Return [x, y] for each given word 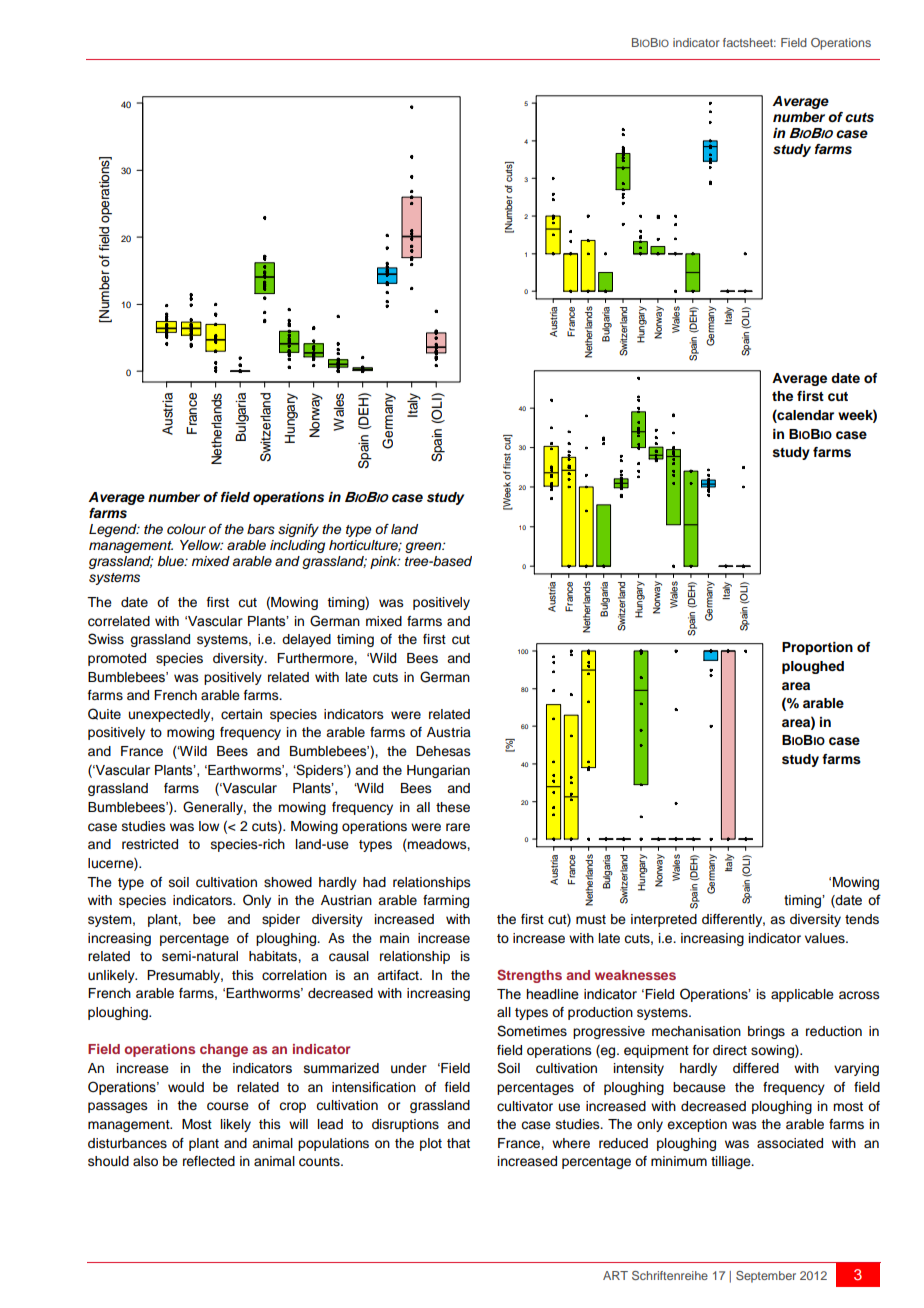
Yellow [201, 545]
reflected [209, 1161]
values [826, 938]
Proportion [817, 648]
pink [385, 562]
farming [446, 901]
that [458, 1143]
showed [288, 882]
